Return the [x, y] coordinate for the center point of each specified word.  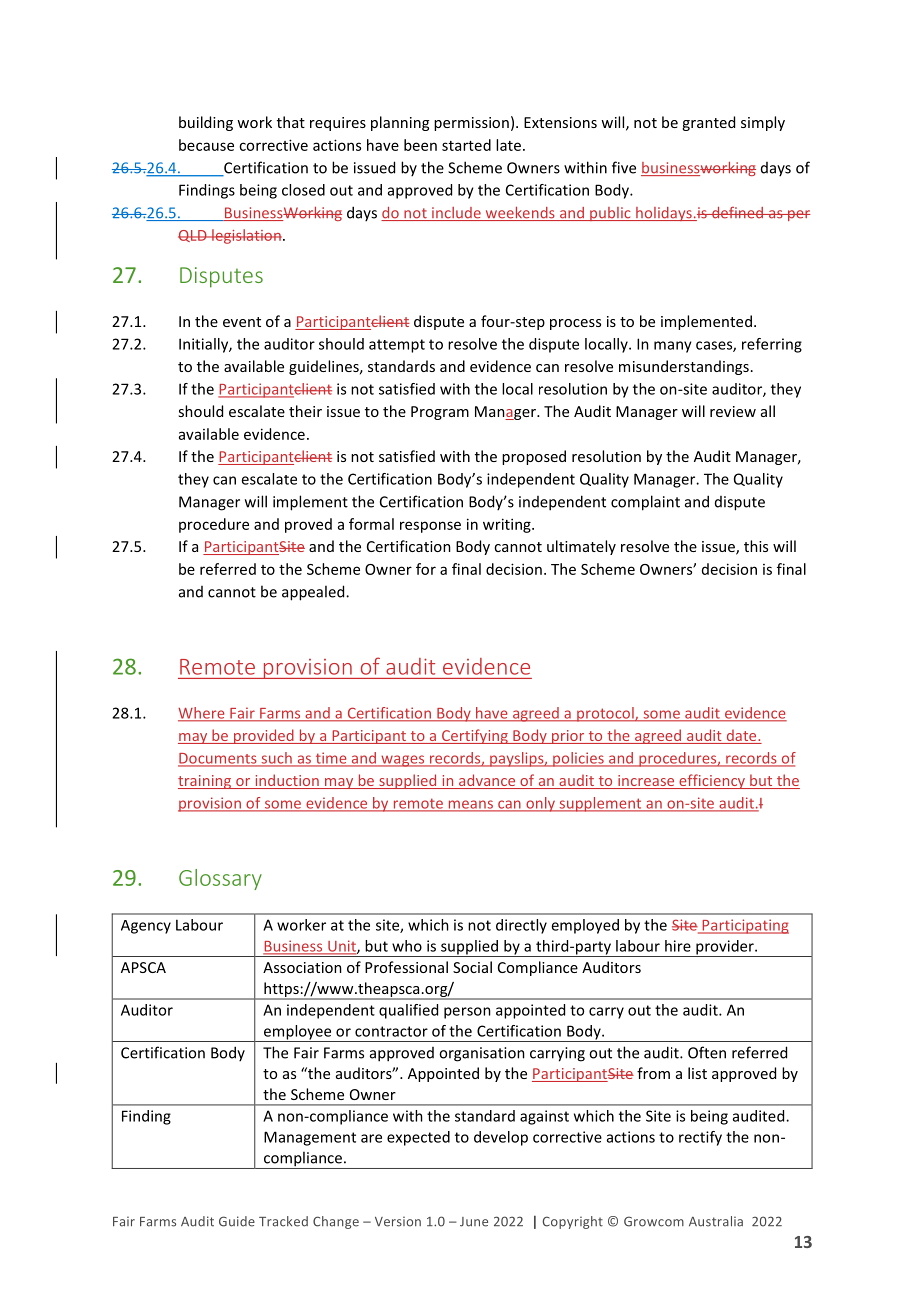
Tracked [283, 1221]
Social [472, 967]
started [466, 145]
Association [302, 967]
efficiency [712, 781]
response [430, 527]
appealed [314, 593]
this [756, 546]
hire [678, 946]
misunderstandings [684, 367]
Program [440, 413]
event [242, 322]
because [206, 145]
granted [708, 123]
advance [487, 781]
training [206, 782]
